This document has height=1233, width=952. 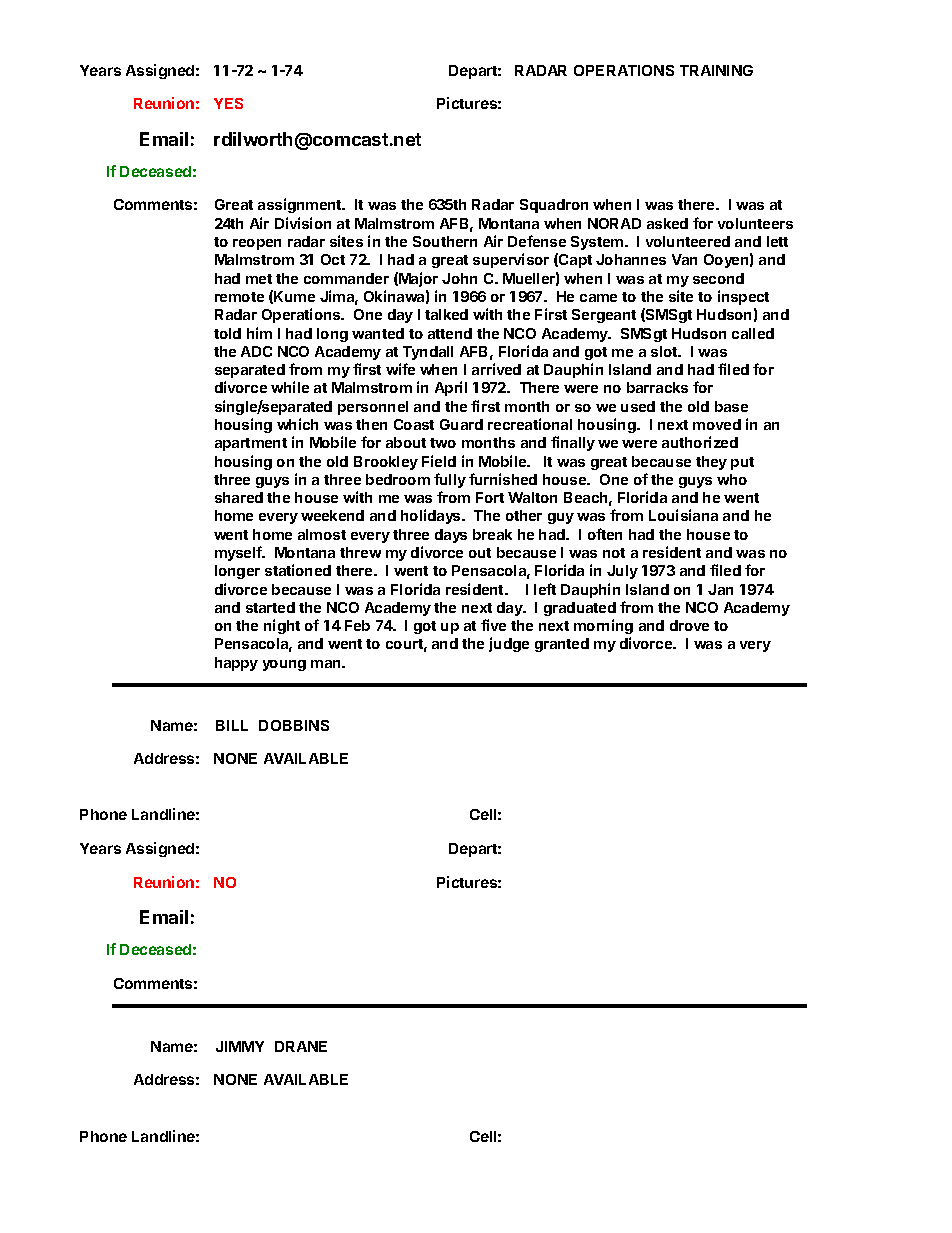 What do you see at coordinates (298, 570) in the document?
I see `stationed` at bounding box center [298, 570].
